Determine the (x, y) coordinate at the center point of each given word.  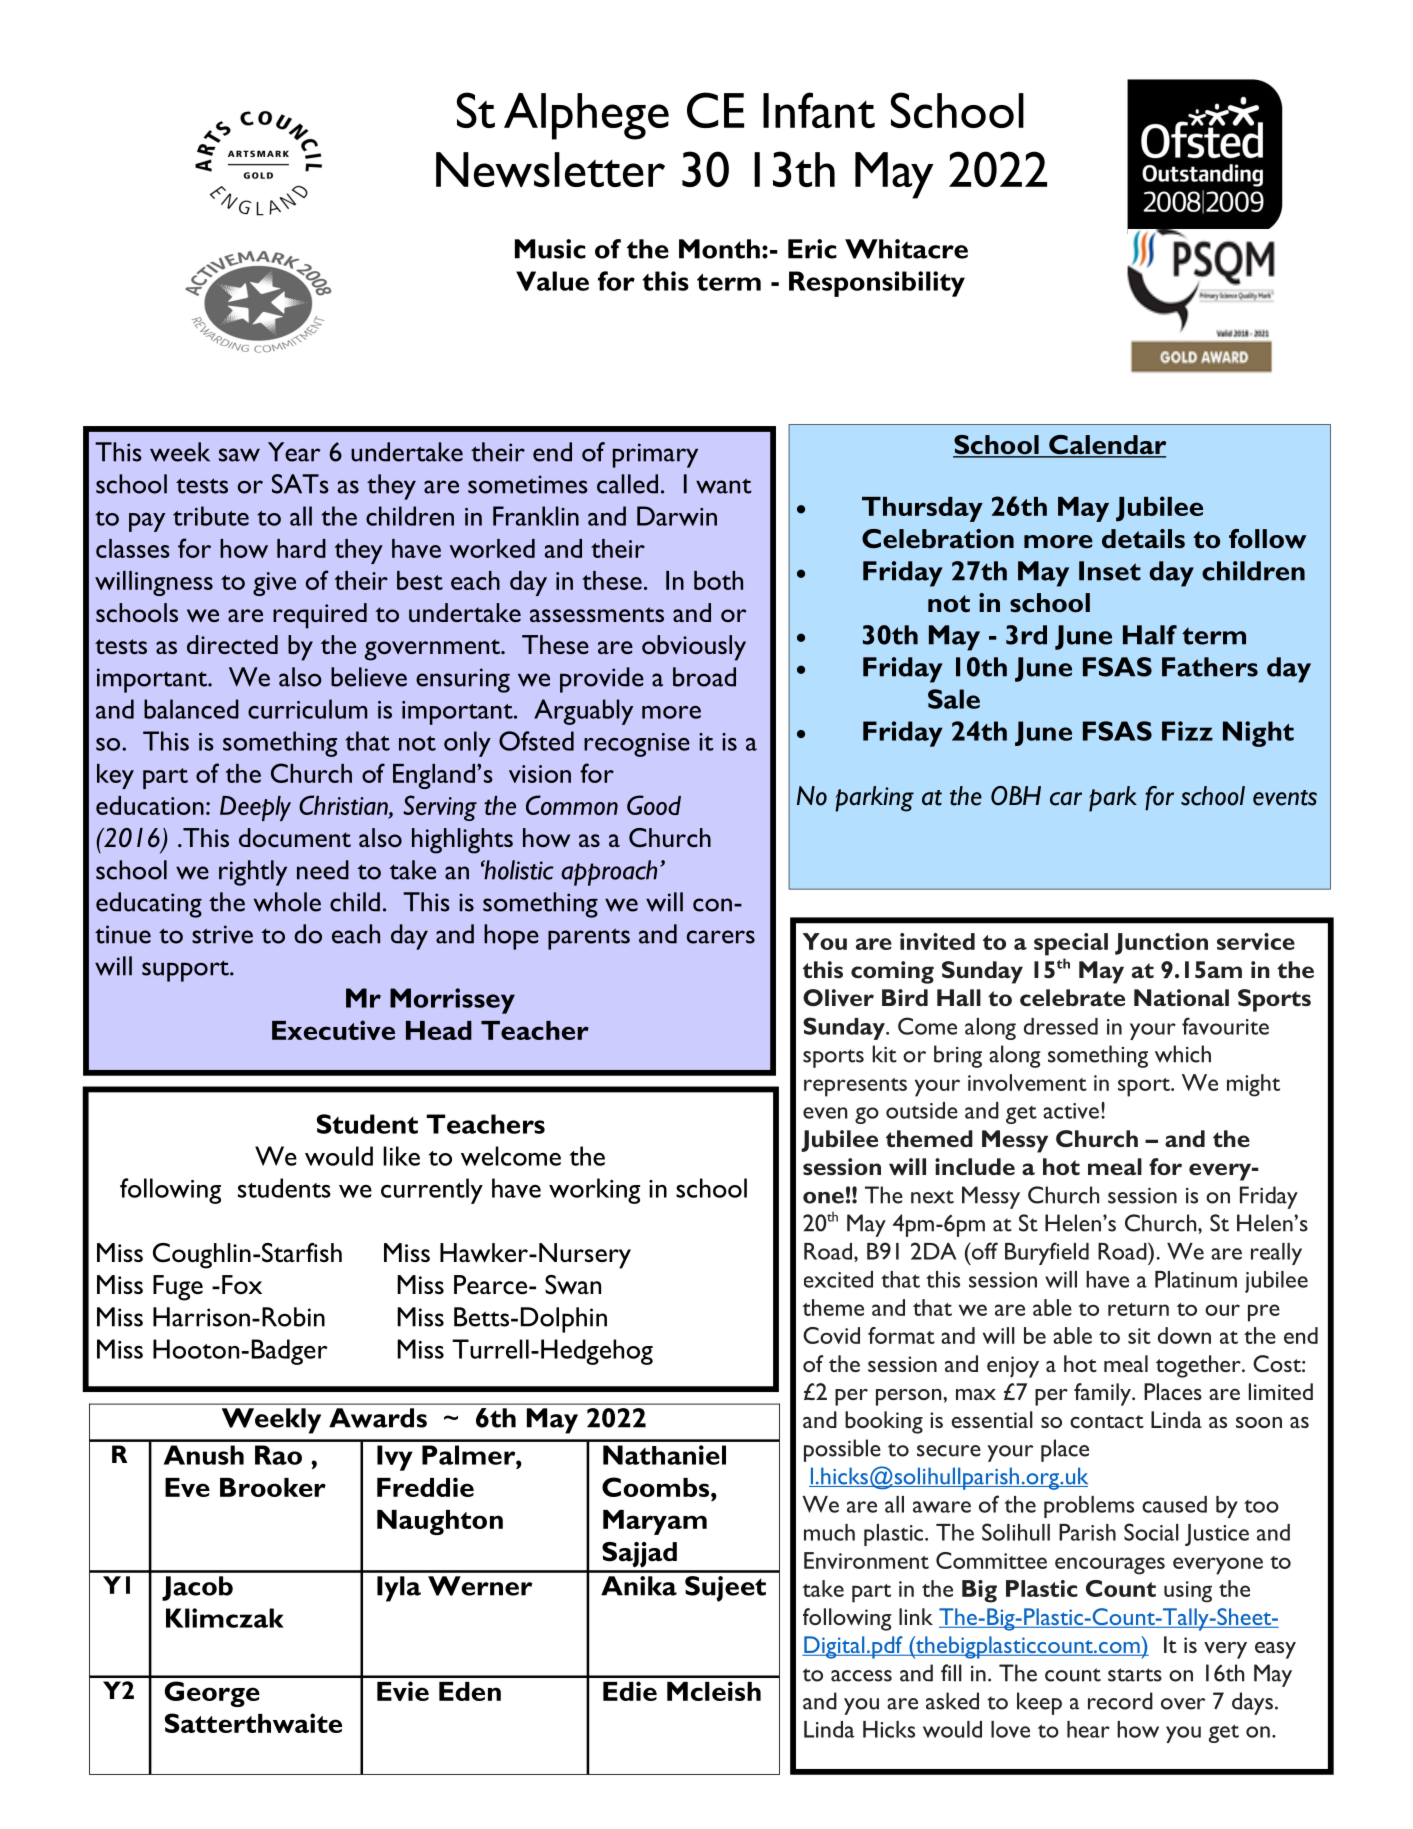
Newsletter (550, 169)
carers (721, 937)
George (212, 1694)
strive (222, 934)
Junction (1161, 944)
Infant (819, 110)
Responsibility (877, 284)
